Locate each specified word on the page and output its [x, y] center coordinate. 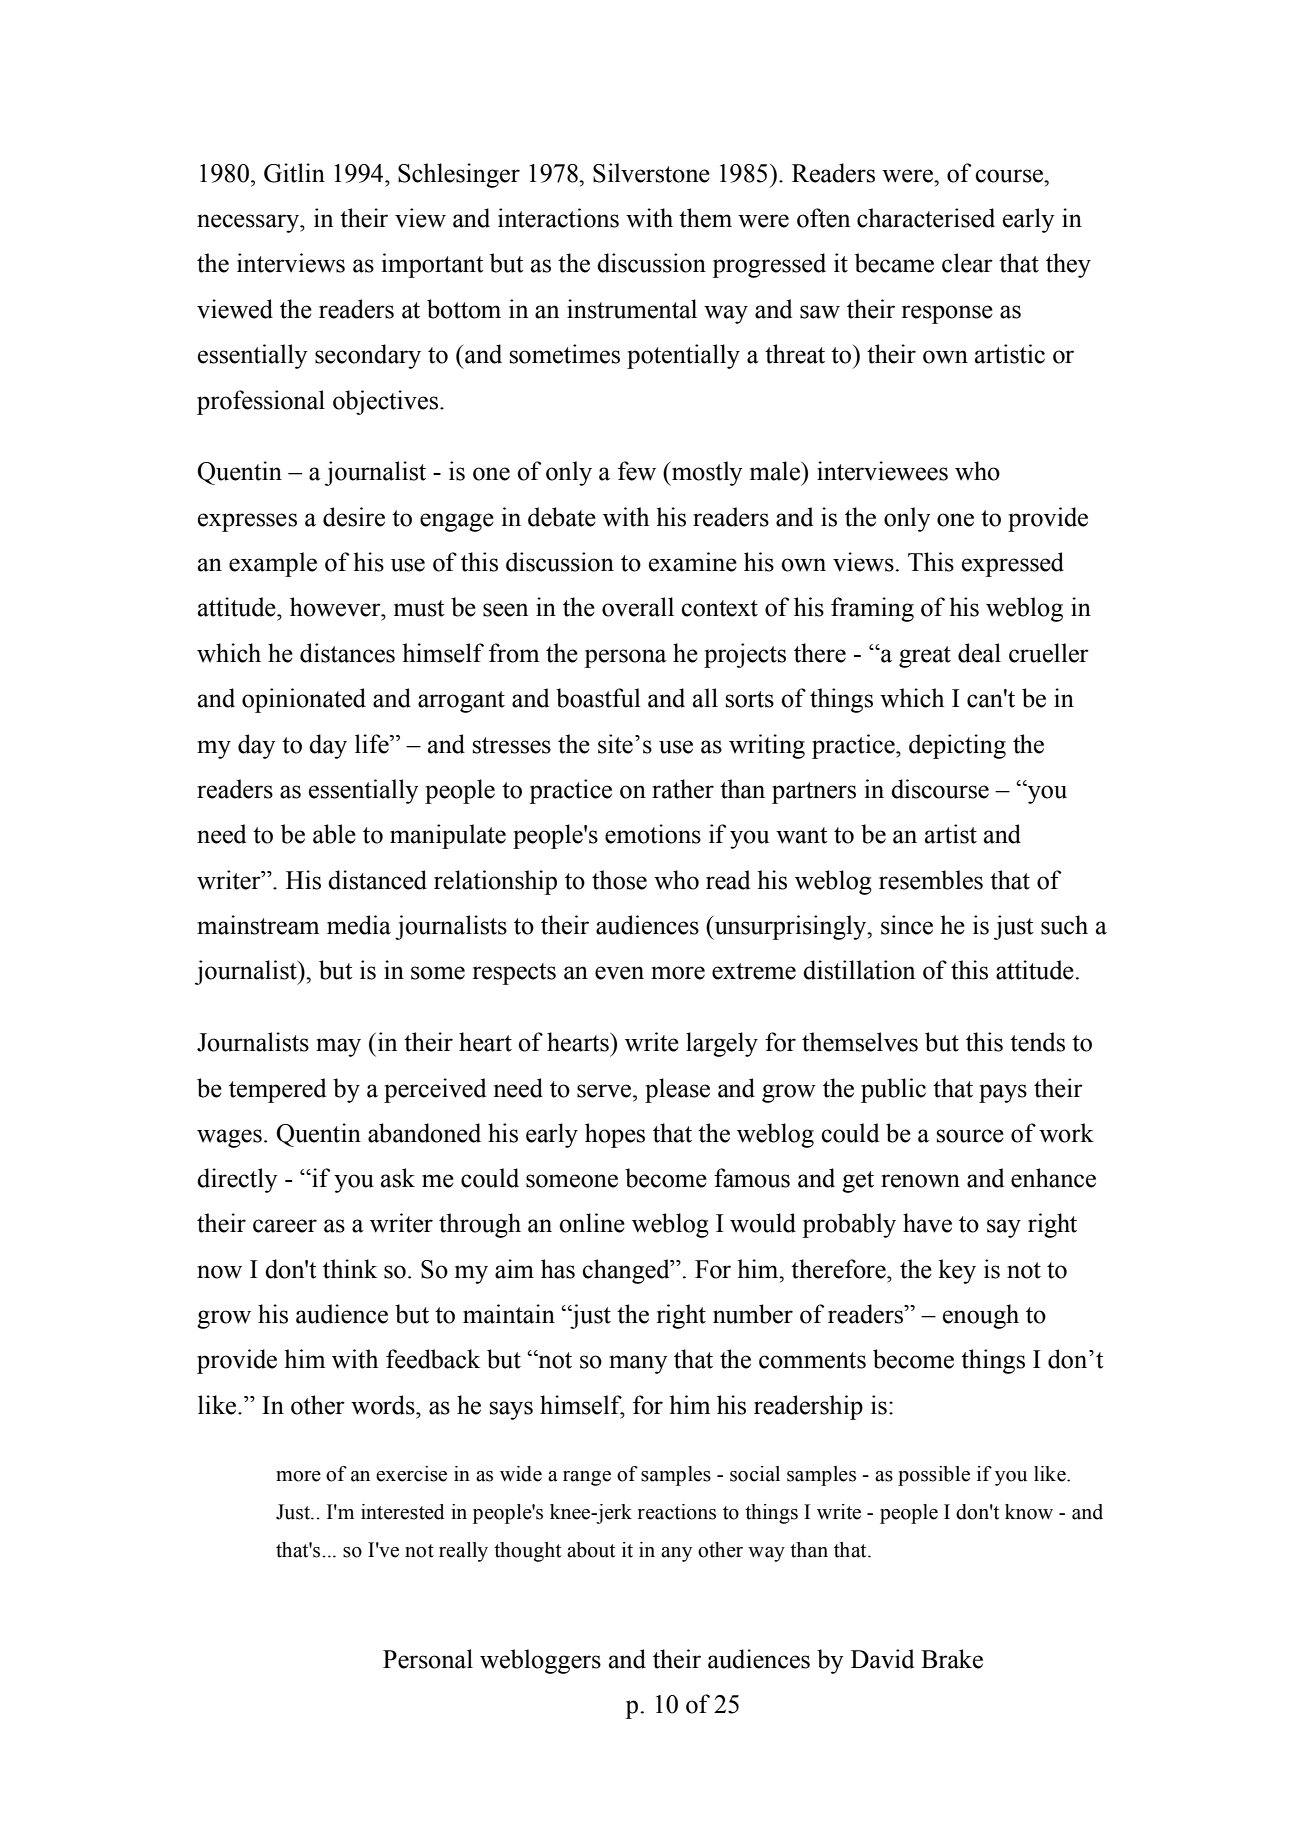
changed [627, 1271]
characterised [926, 218]
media [359, 925]
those [619, 880]
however [336, 607]
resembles [931, 880]
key [957, 1271]
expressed [1013, 564]
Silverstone [651, 173]
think [350, 1269]
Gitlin [294, 173]
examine [693, 562]
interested [403, 1512]
